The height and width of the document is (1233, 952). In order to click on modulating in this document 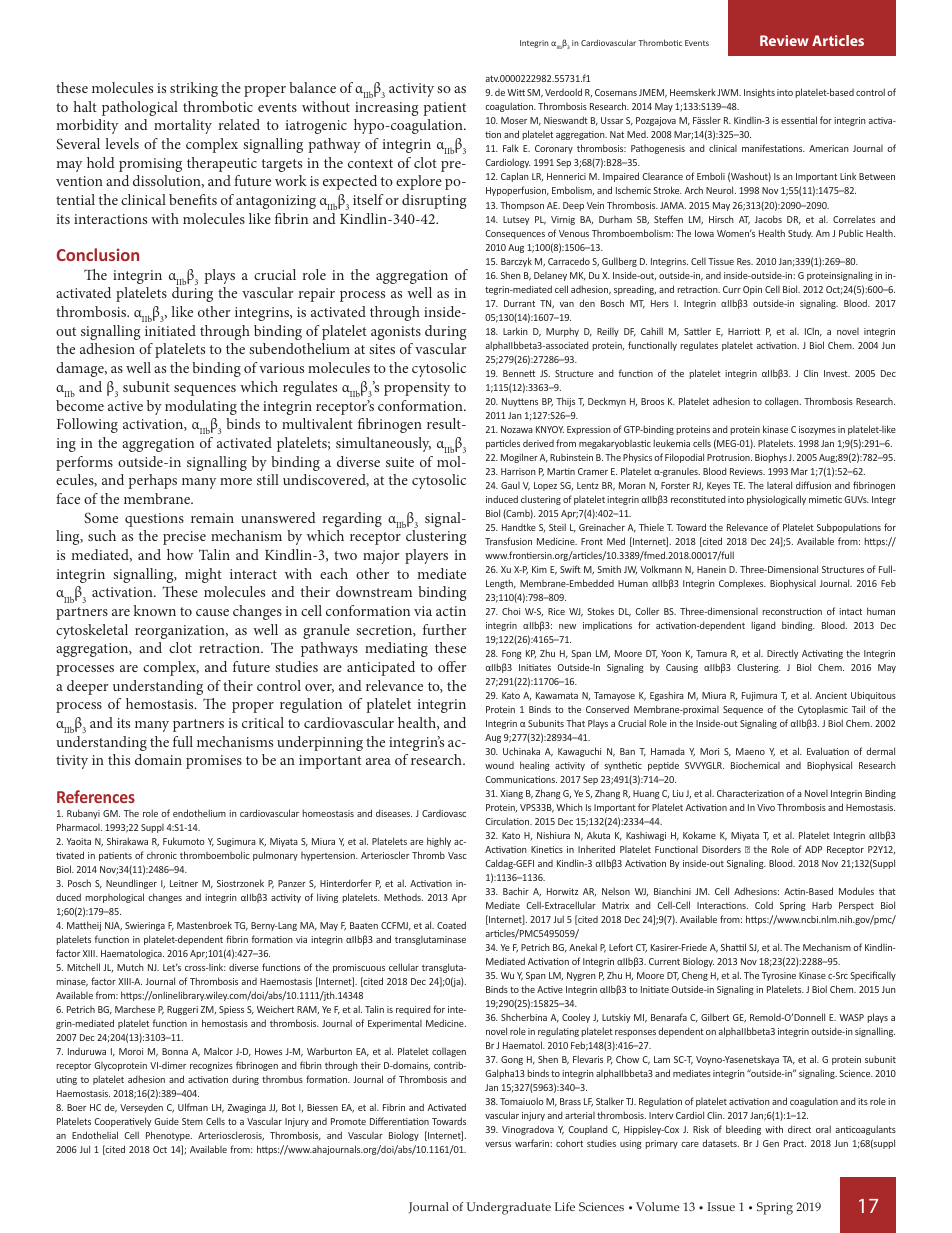, I will do `click(201, 407)`.
